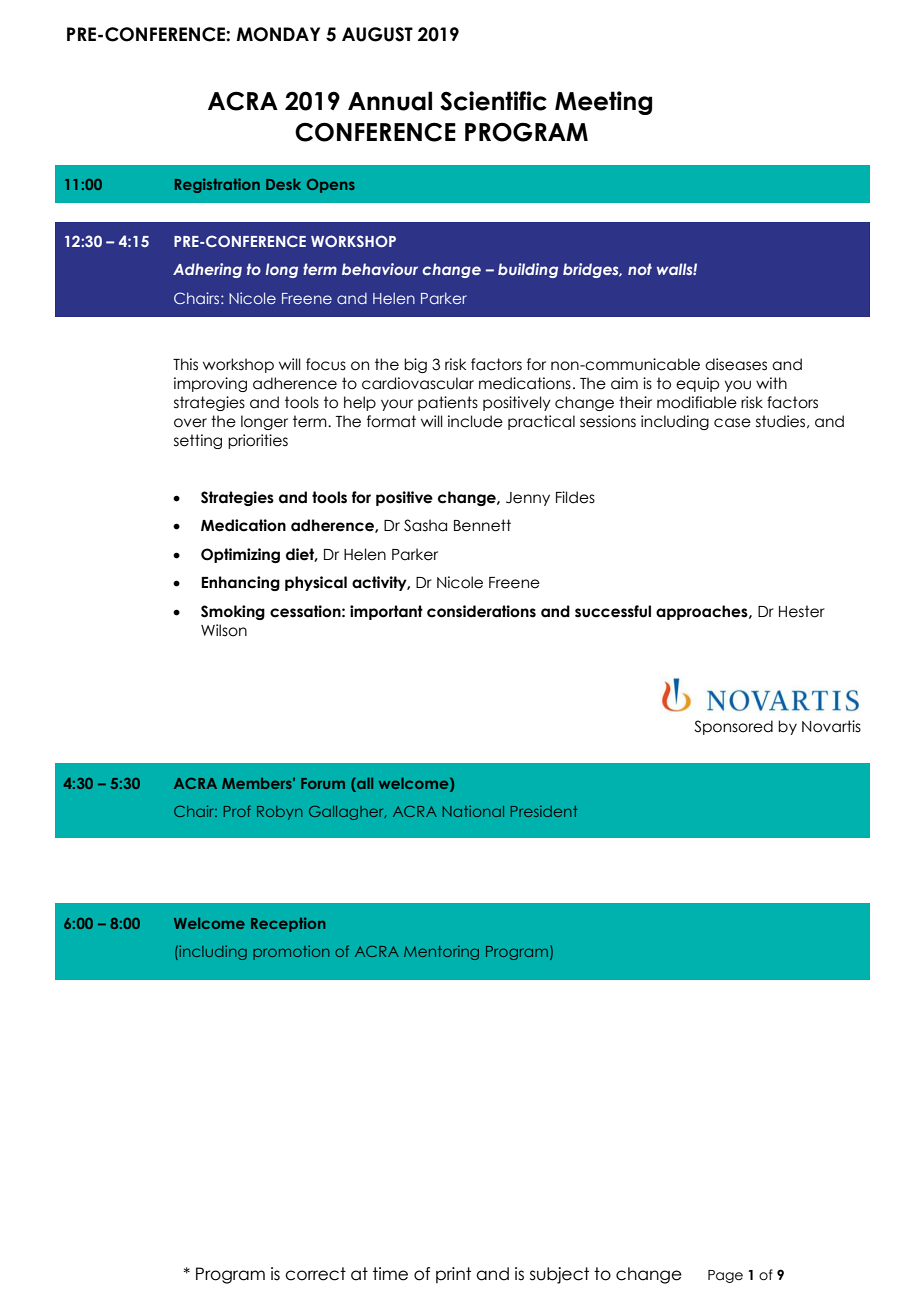 Image resolution: width=924 pixels, height=1309 pixels. I want to click on subject, so click(559, 1275).
